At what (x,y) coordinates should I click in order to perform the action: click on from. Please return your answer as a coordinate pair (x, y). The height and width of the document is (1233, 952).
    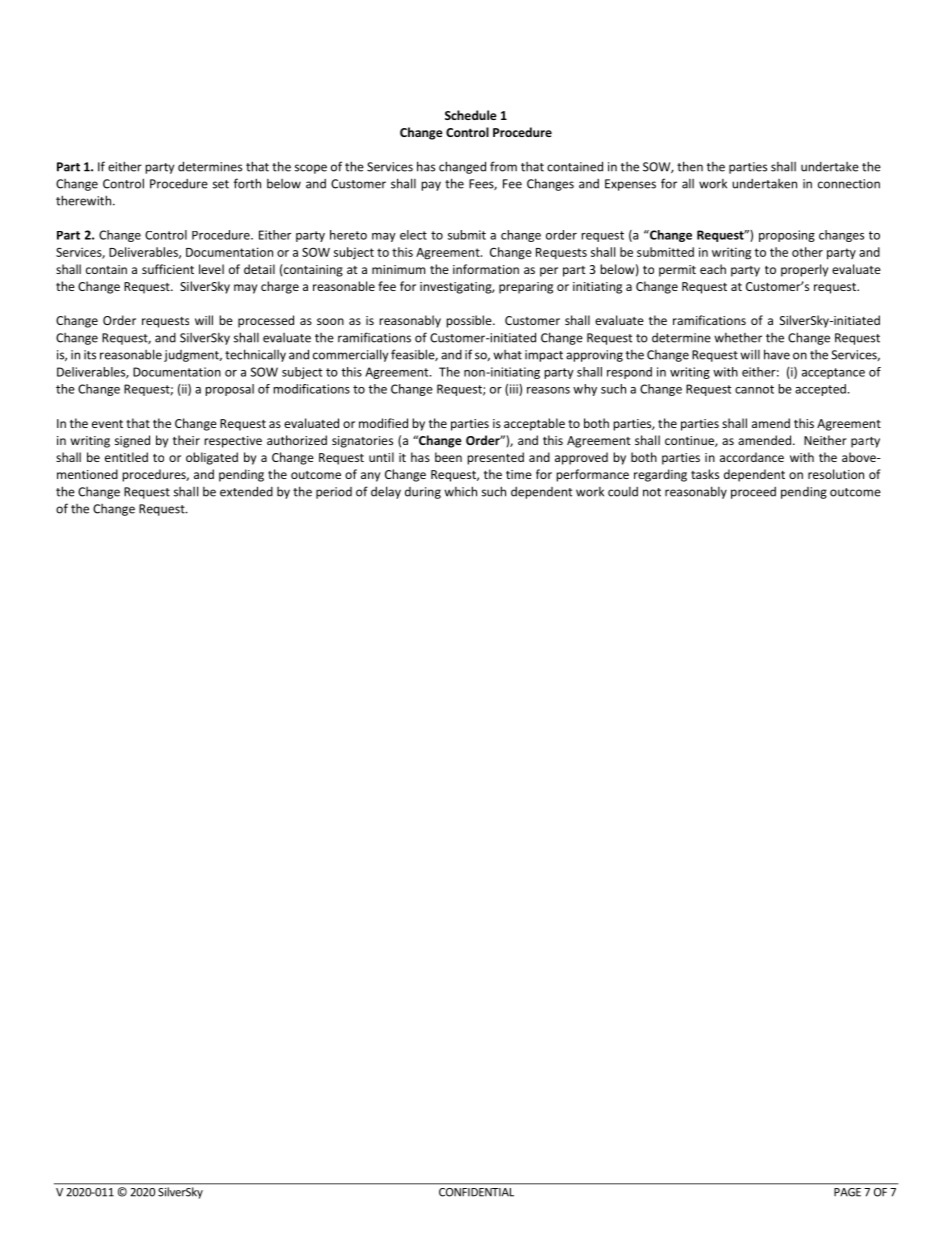
    Looking at the image, I should click on (503, 166).
